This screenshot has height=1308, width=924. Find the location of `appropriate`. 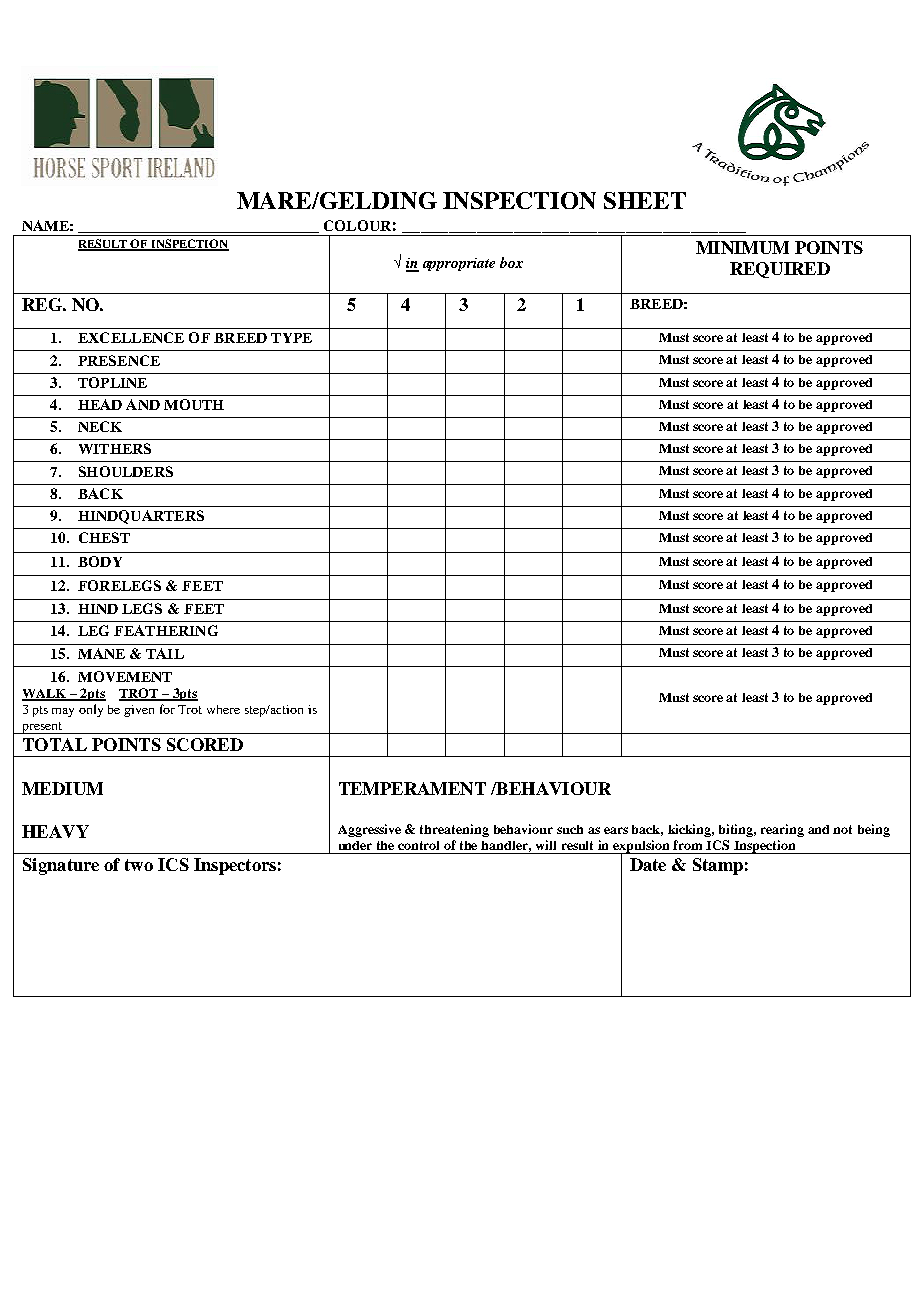

appropriate is located at coordinates (459, 264).
